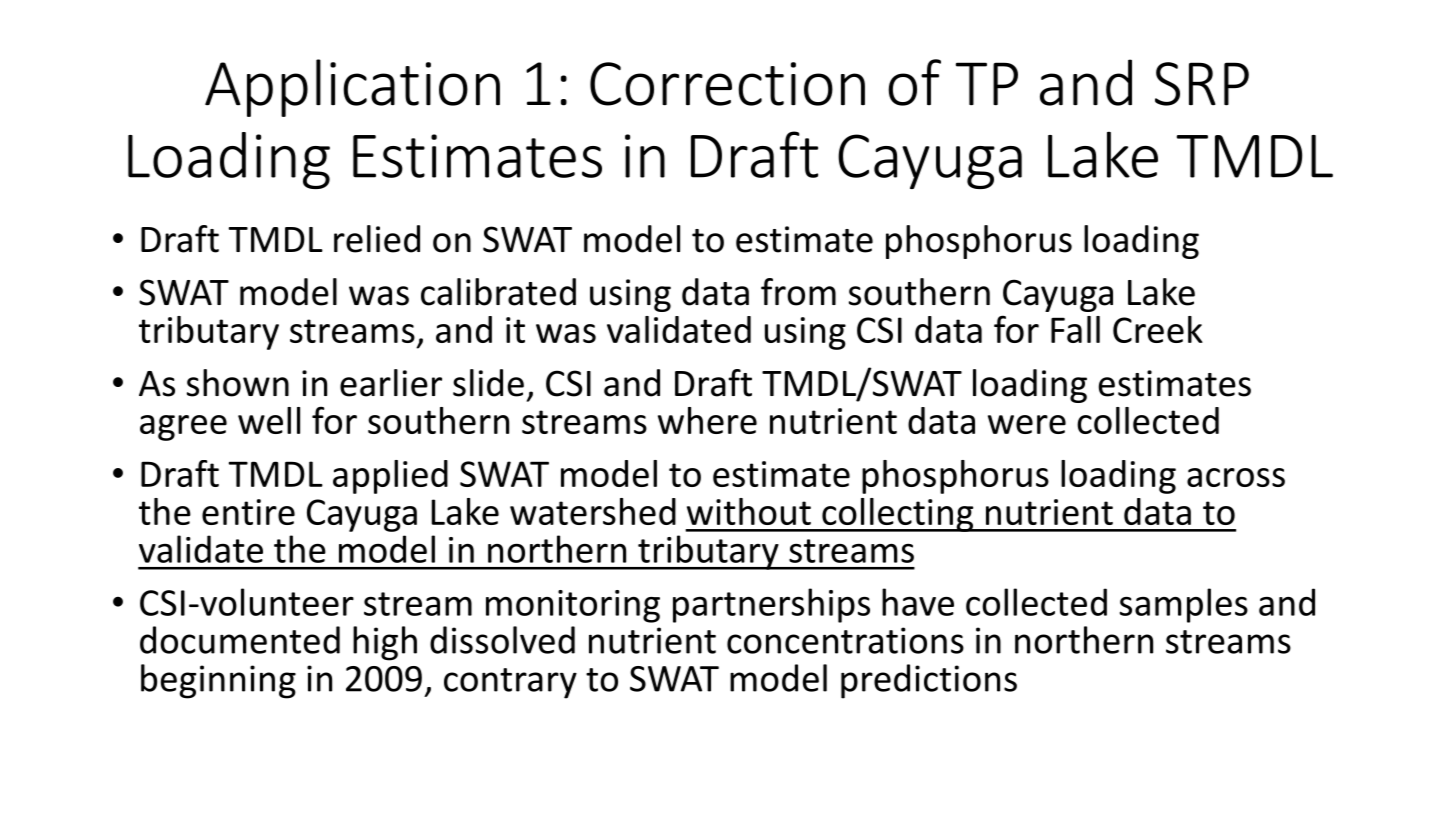 The height and width of the page is (819, 1456). Describe the element at coordinates (1202, 84) in the page. I see `SRP` at that location.
